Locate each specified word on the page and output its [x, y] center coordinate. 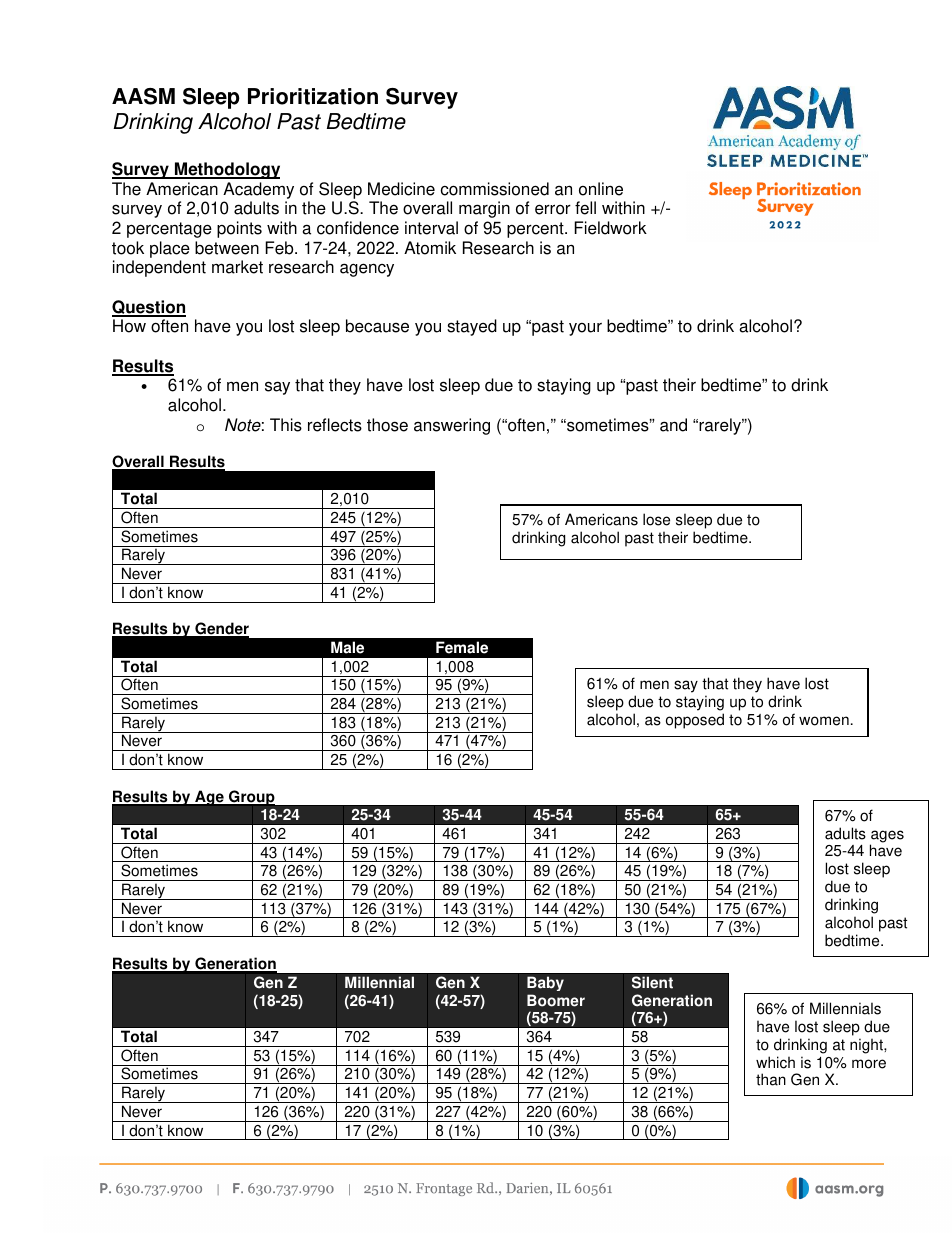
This [286, 425]
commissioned [495, 189]
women [824, 721]
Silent [652, 982]
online [601, 189]
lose [656, 519]
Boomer [556, 1000]
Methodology [226, 170]
